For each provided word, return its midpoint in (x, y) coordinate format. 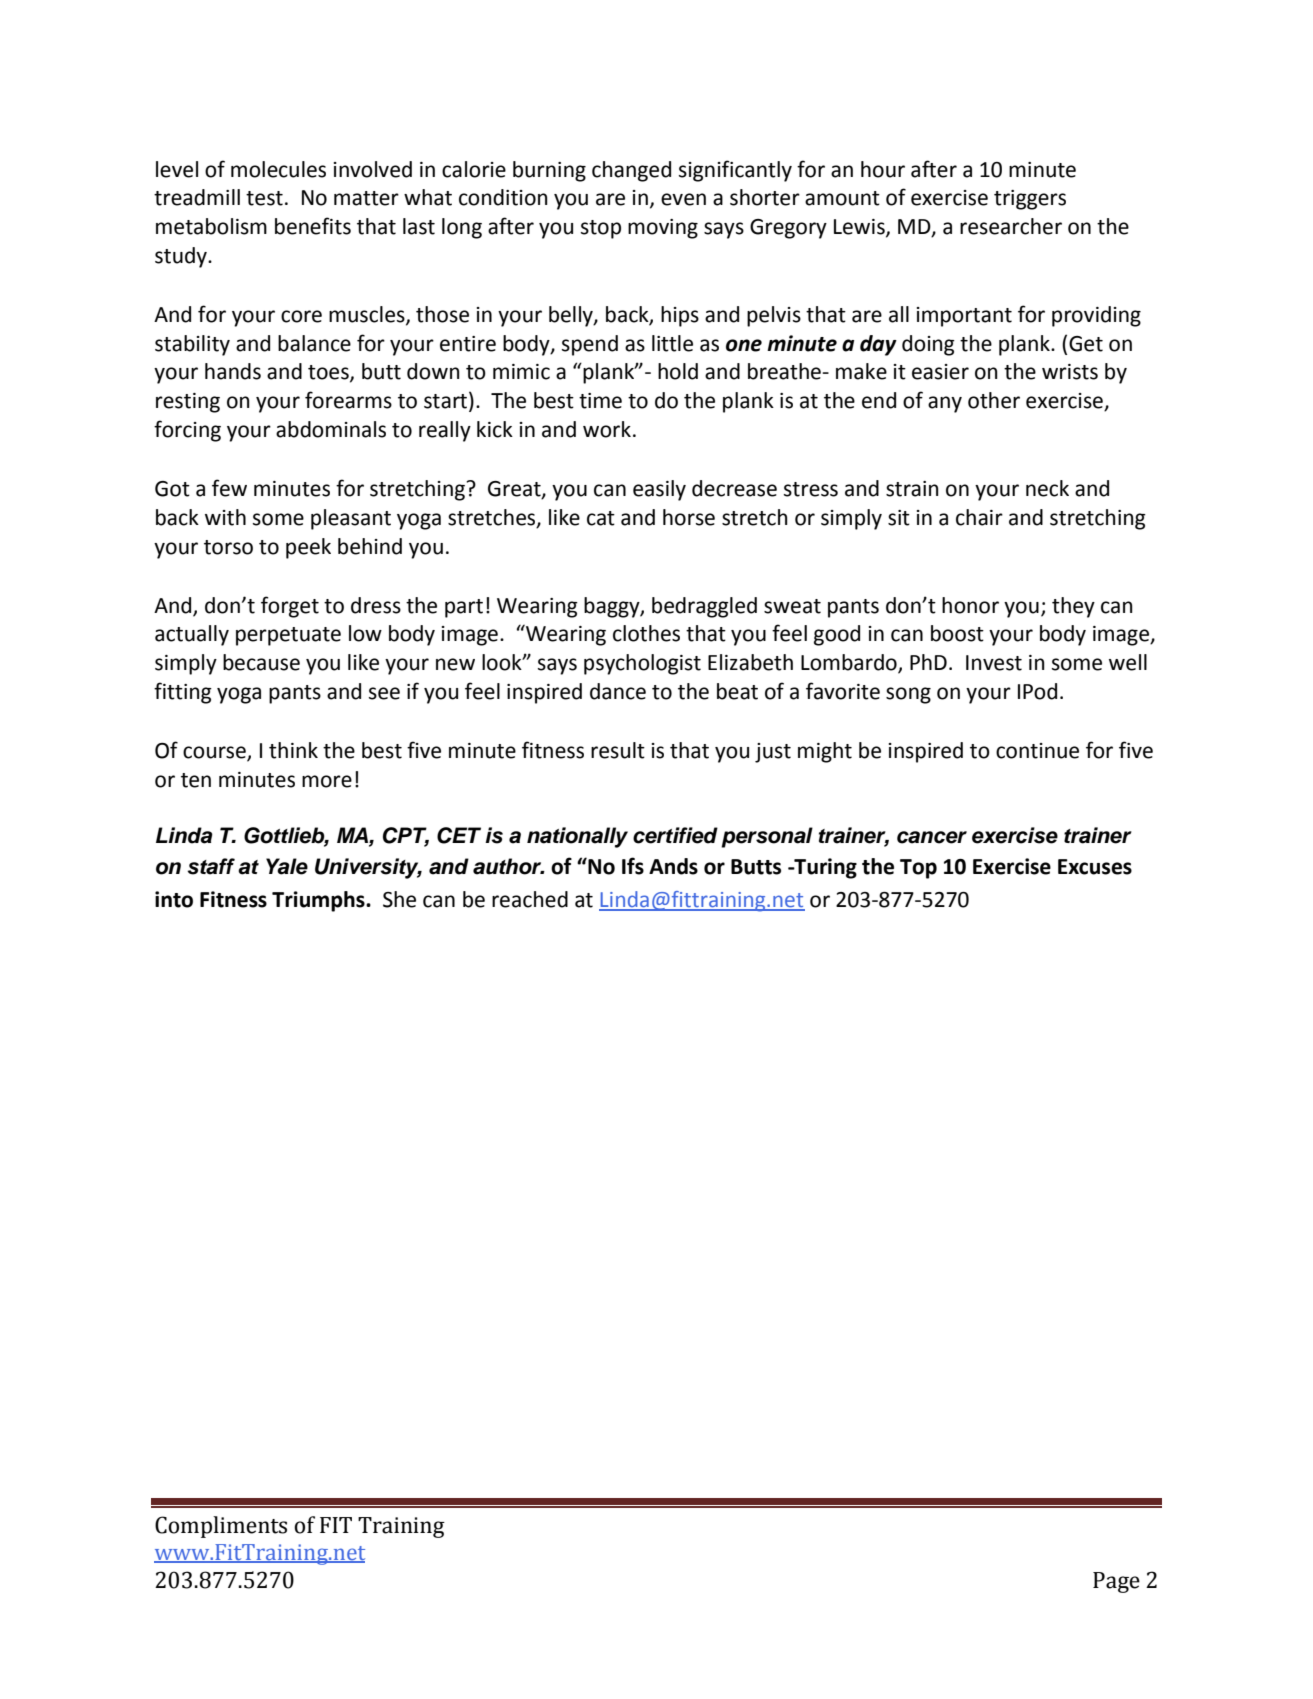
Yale (287, 866)
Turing (824, 868)
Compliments (221, 1527)
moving (663, 229)
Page (1116, 1582)
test (264, 198)
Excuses (1095, 867)
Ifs (633, 866)
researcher (1011, 226)
